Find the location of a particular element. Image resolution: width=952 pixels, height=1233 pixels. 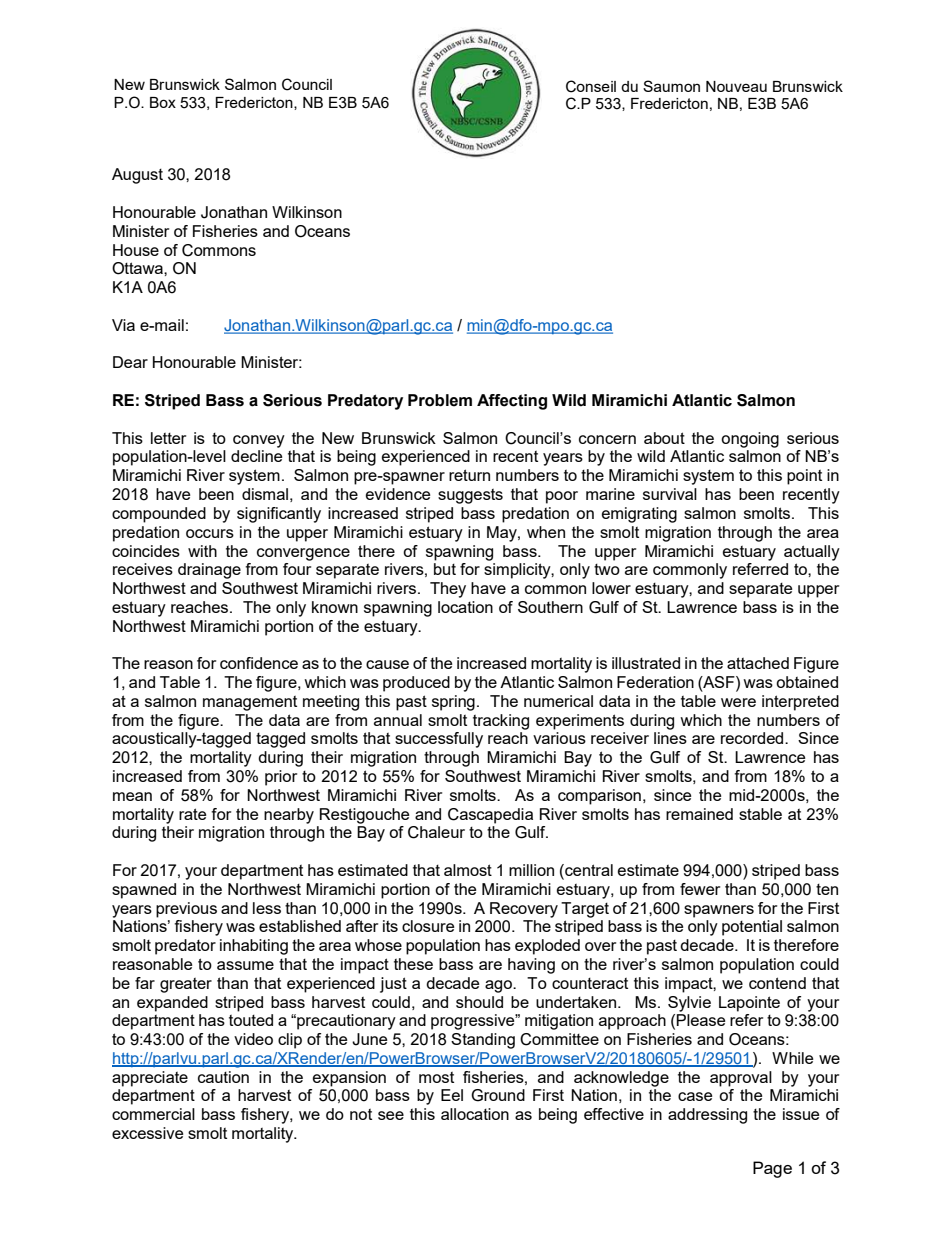

Box is located at coordinates (163, 102).
